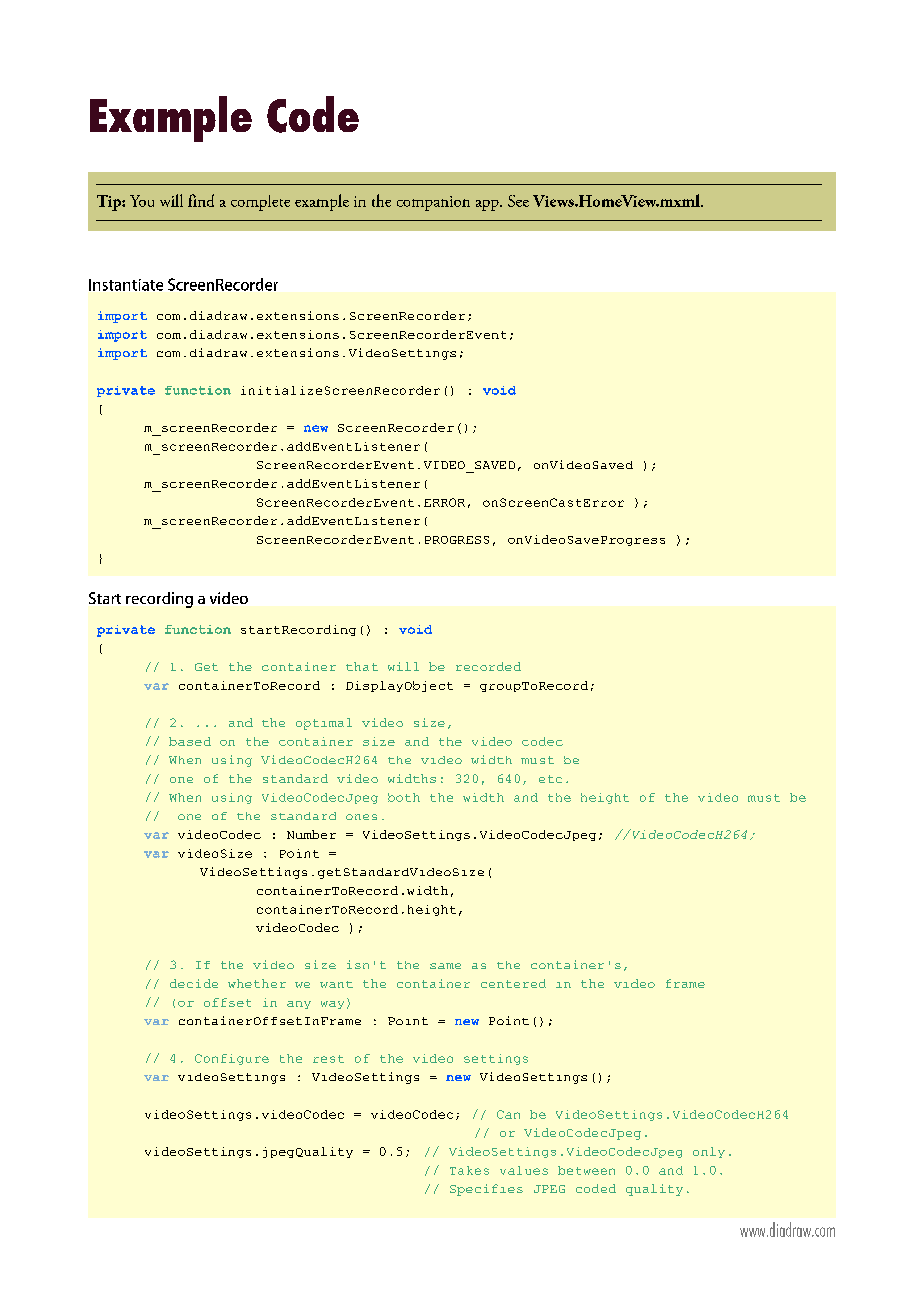 Image resolution: width=924 pixels, height=1308 pixels. What do you see at coordinates (232, 1059) in the screenshot?
I see `Configure` at bounding box center [232, 1059].
